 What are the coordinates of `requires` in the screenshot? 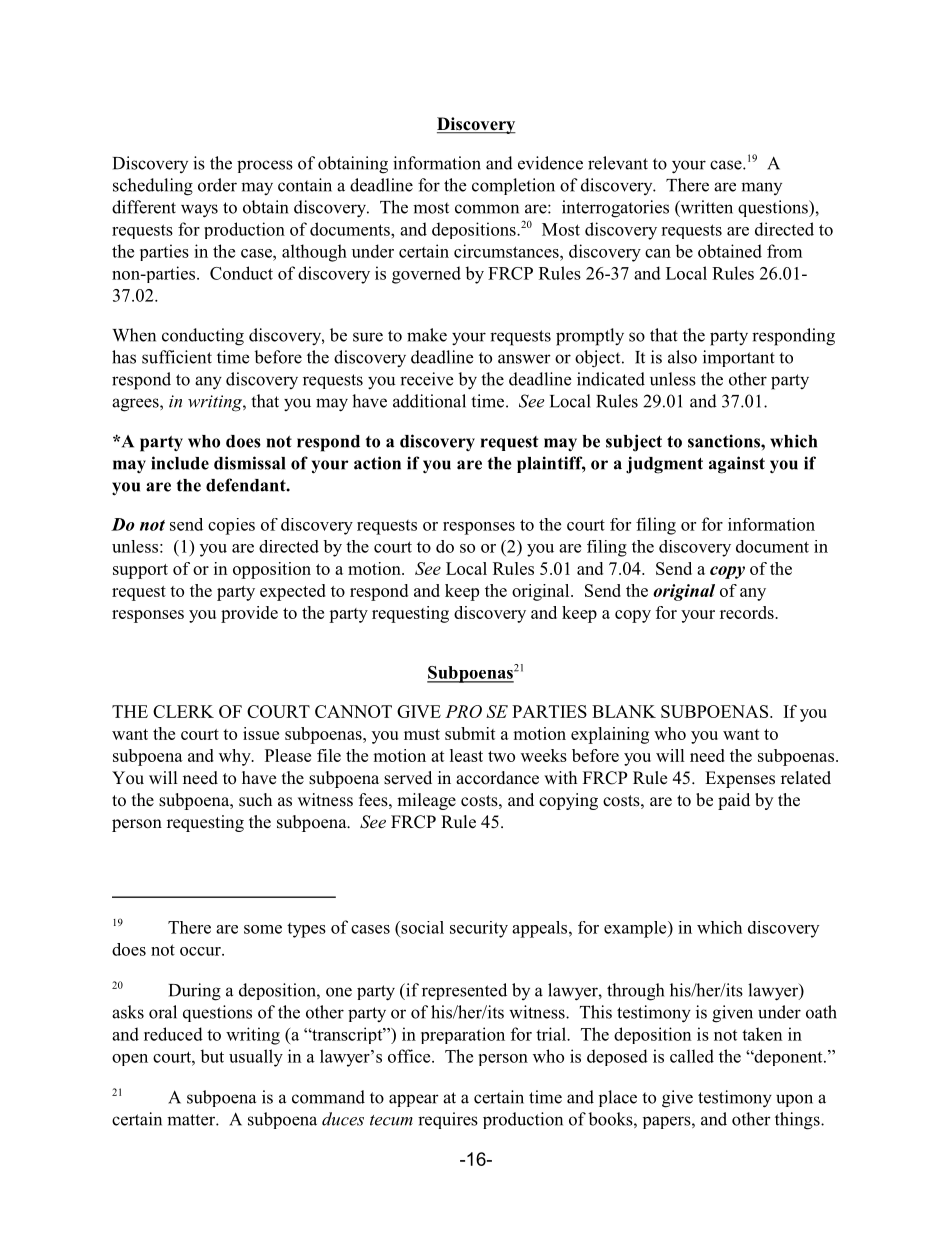 It's located at (448, 1120).
